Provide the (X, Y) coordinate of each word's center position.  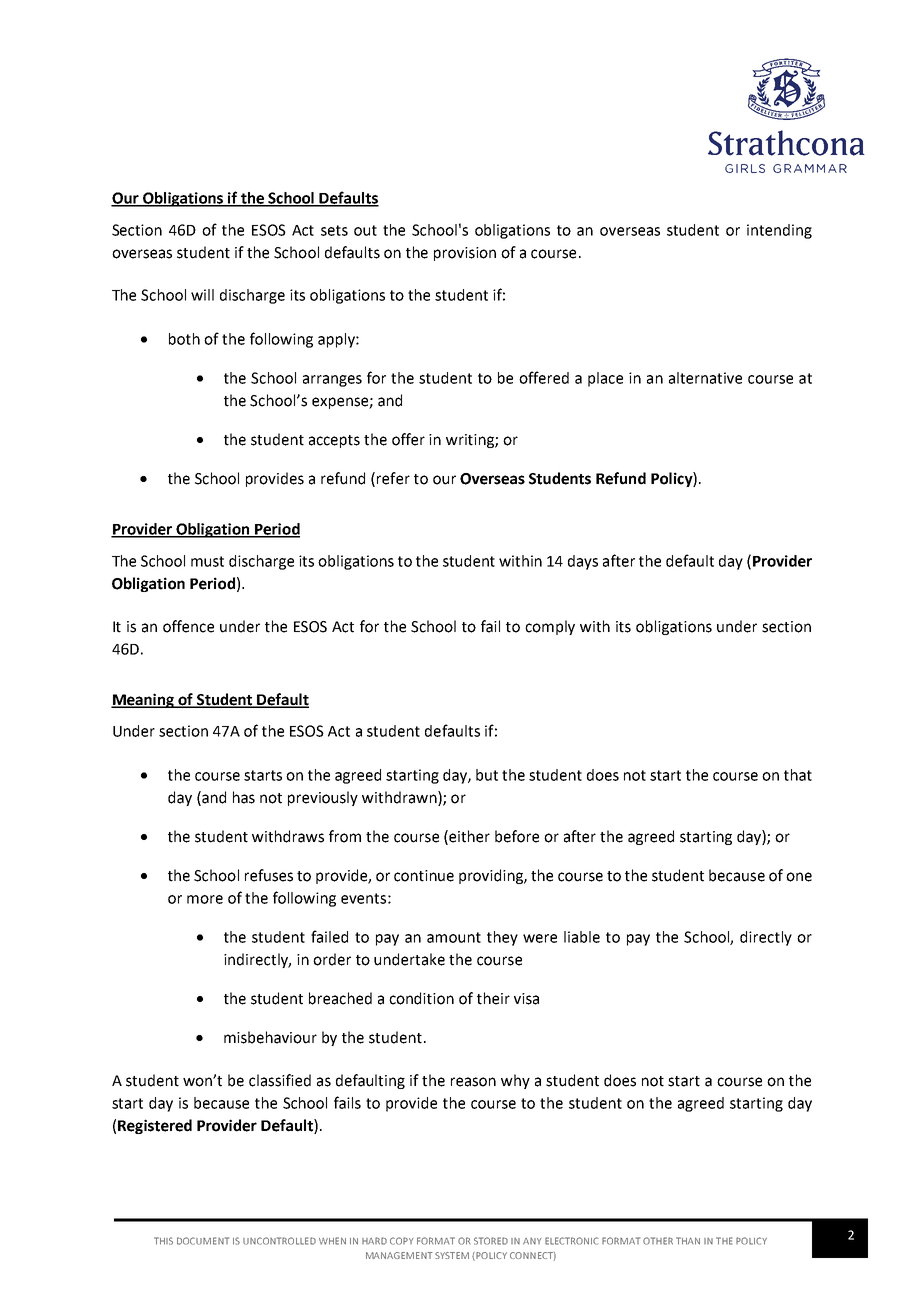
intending (779, 231)
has (244, 797)
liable (582, 937)
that (798, 775)
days (583, 562)
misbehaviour (270, 1037)
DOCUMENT (203, 1241)
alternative (705, 378)
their (493, 998)
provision (465, 254)
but (487, 775)
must (207, 561)
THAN (688, 1241)
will (202, 295)
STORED (491, 1241)
